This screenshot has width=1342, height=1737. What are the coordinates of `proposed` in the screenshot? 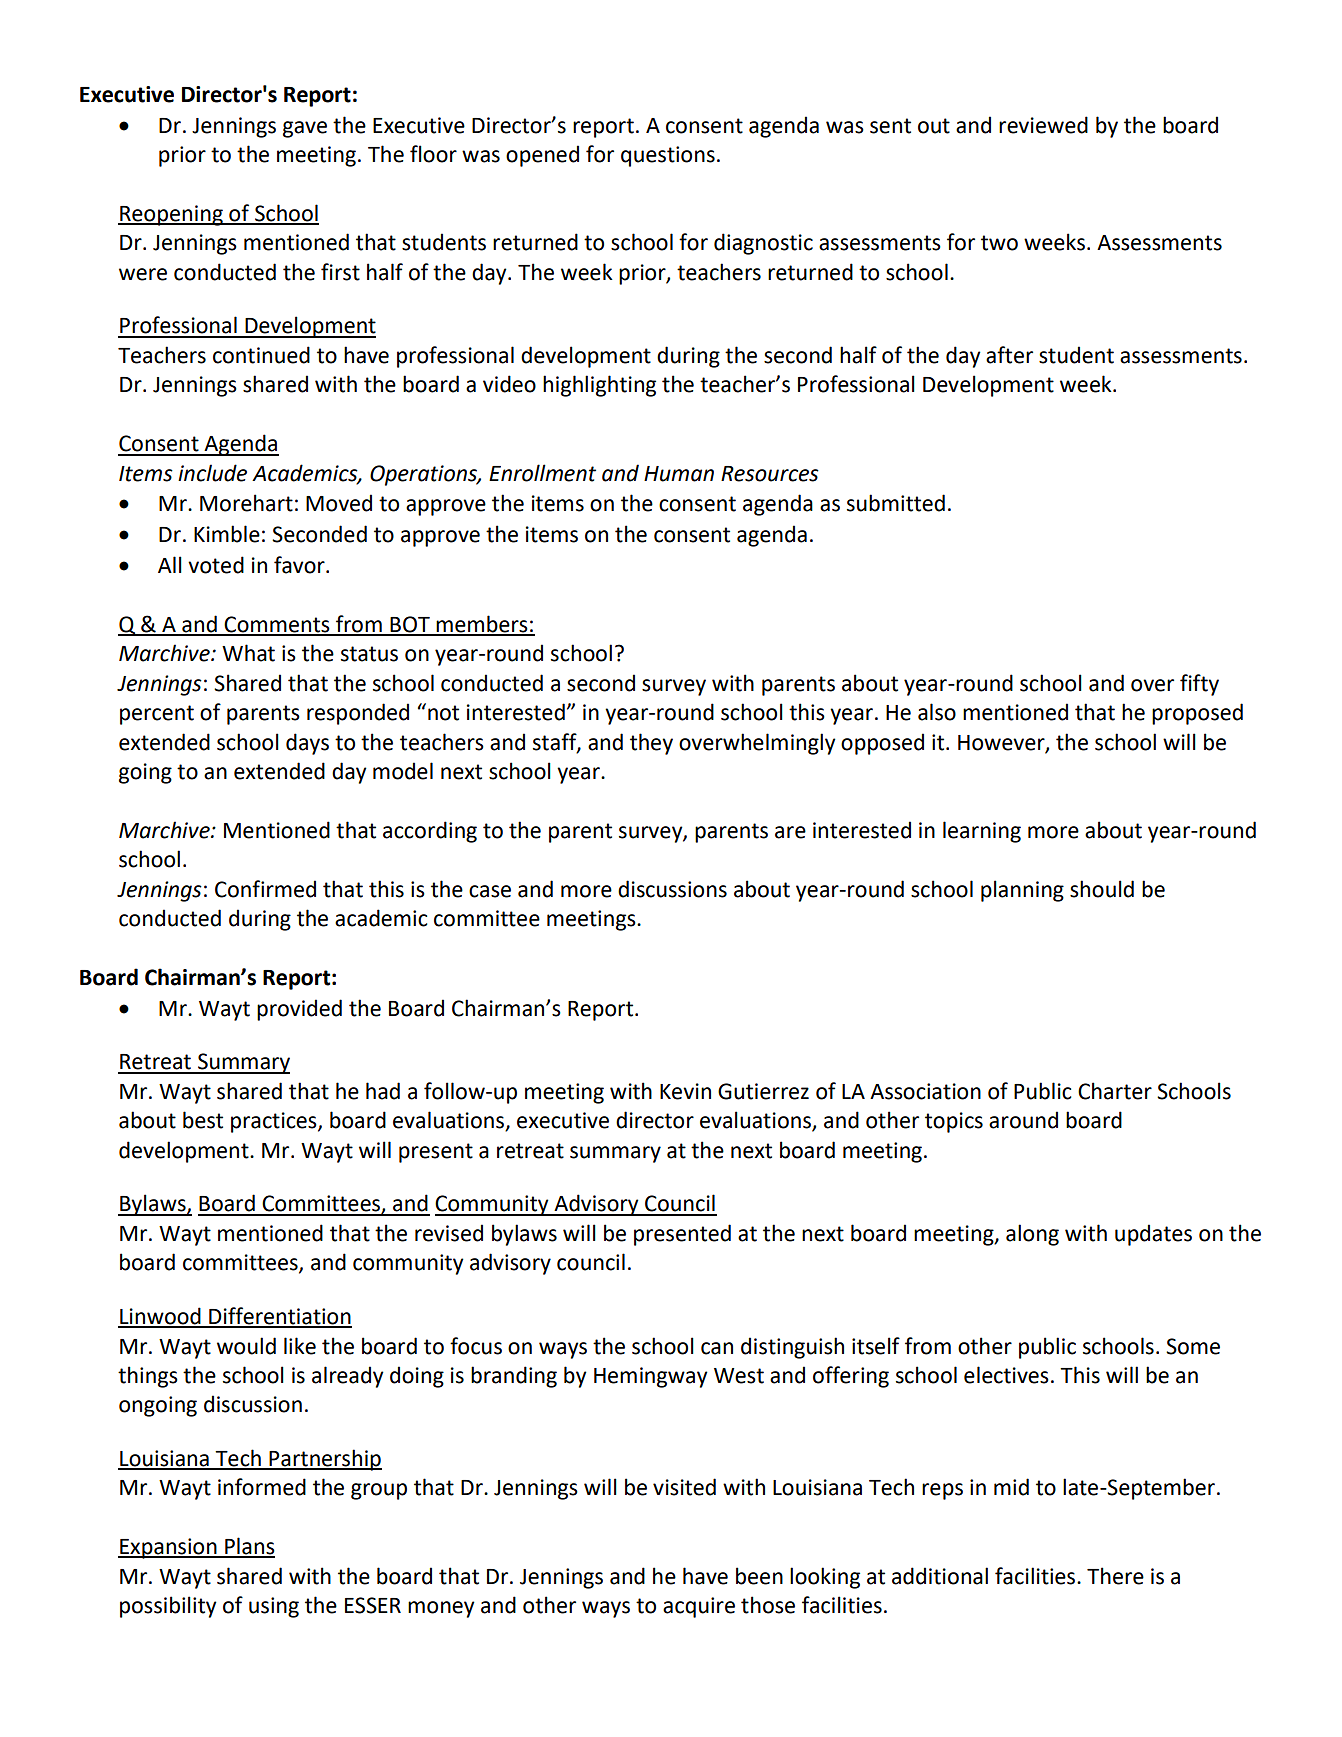 It's located at (1197, 714).
